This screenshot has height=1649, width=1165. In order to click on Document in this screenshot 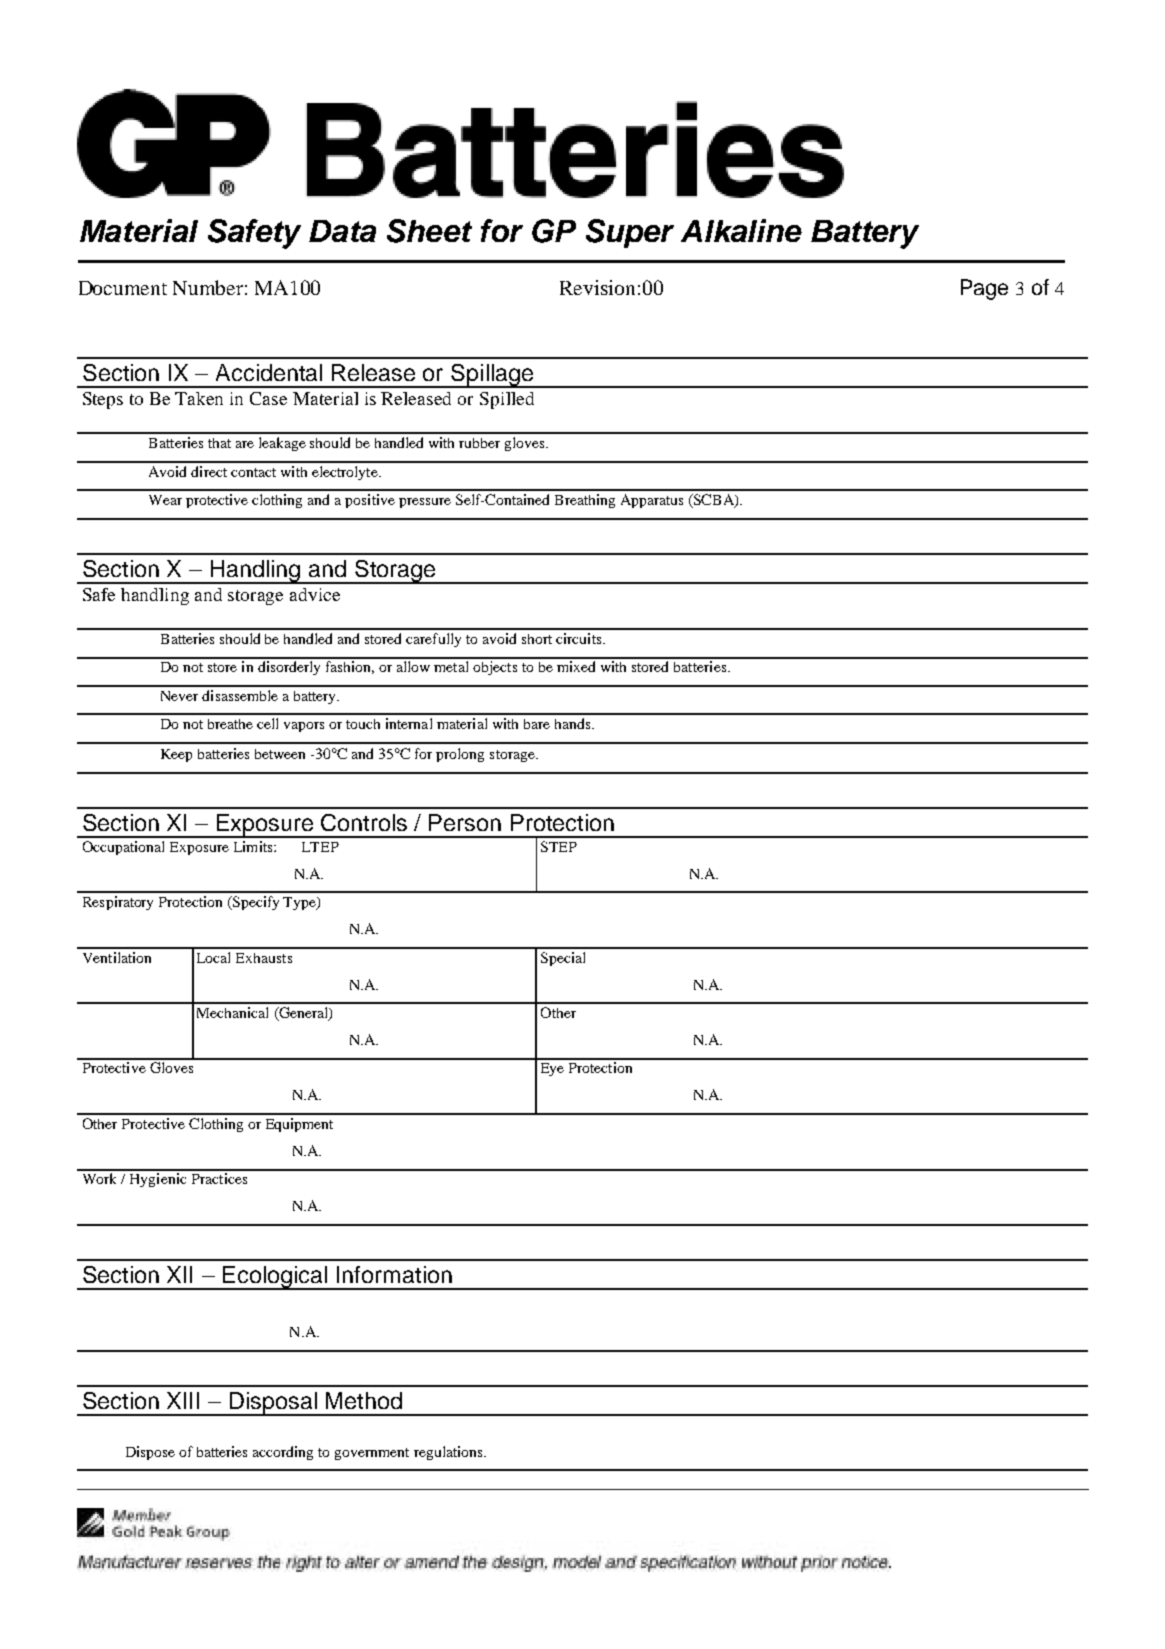, I will do `click(123, 288)`.
